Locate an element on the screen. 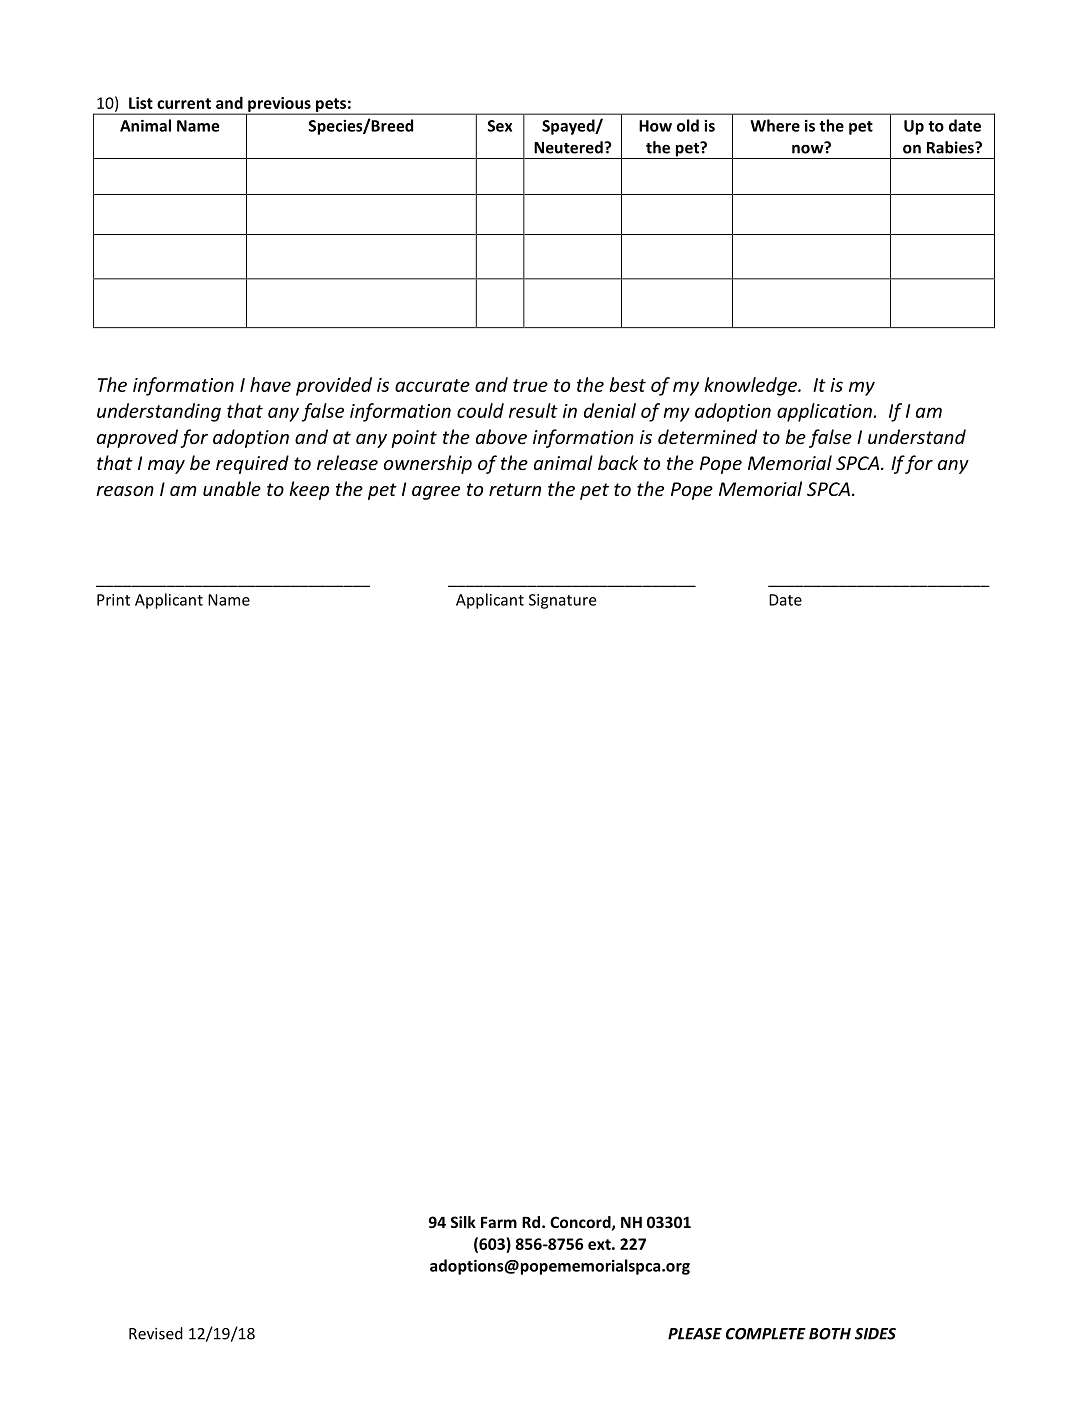 The image size is (1088, 1408). Signature is located at coordinates (562, 601).
